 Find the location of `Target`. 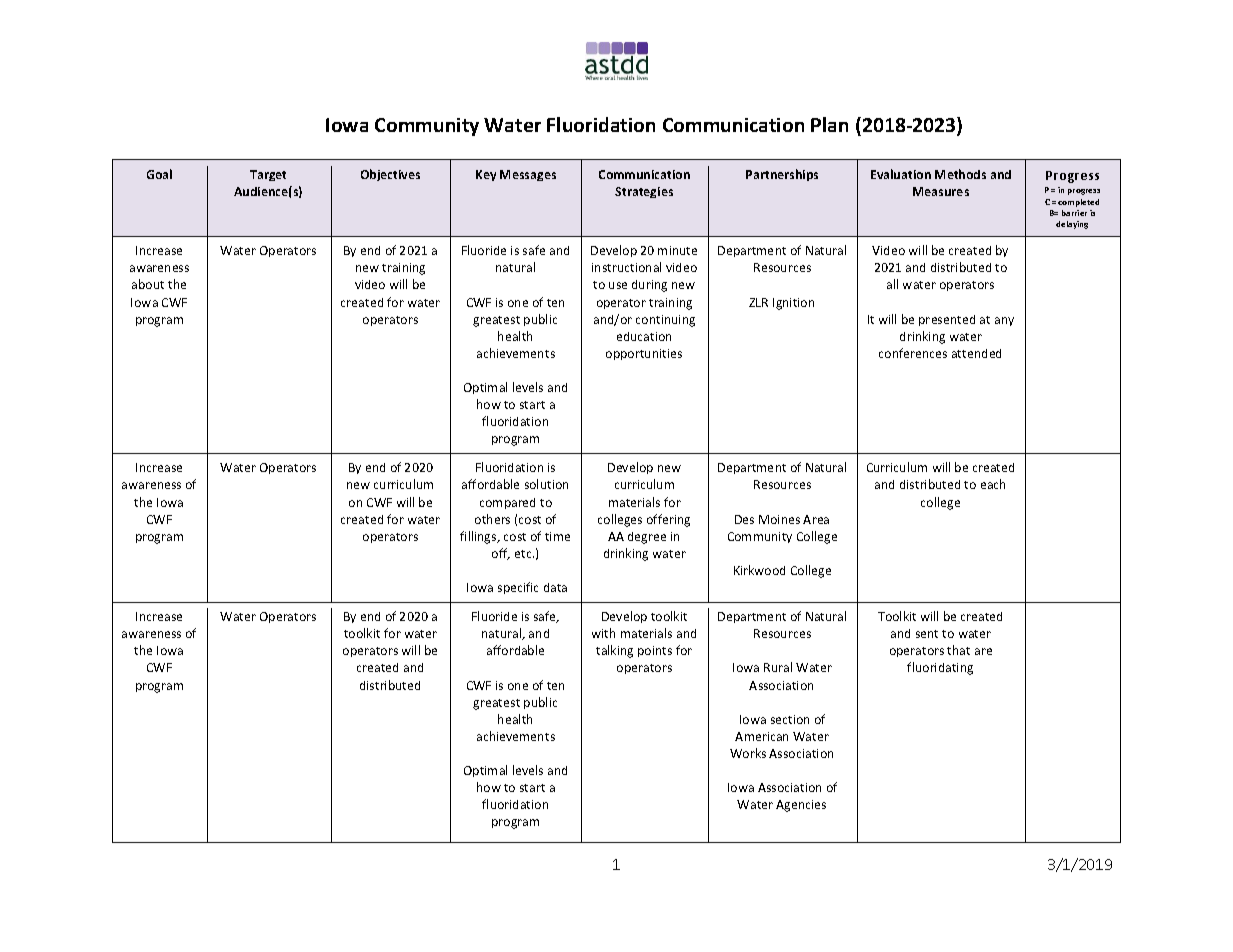

Target is located at coordinates (268, 175).
